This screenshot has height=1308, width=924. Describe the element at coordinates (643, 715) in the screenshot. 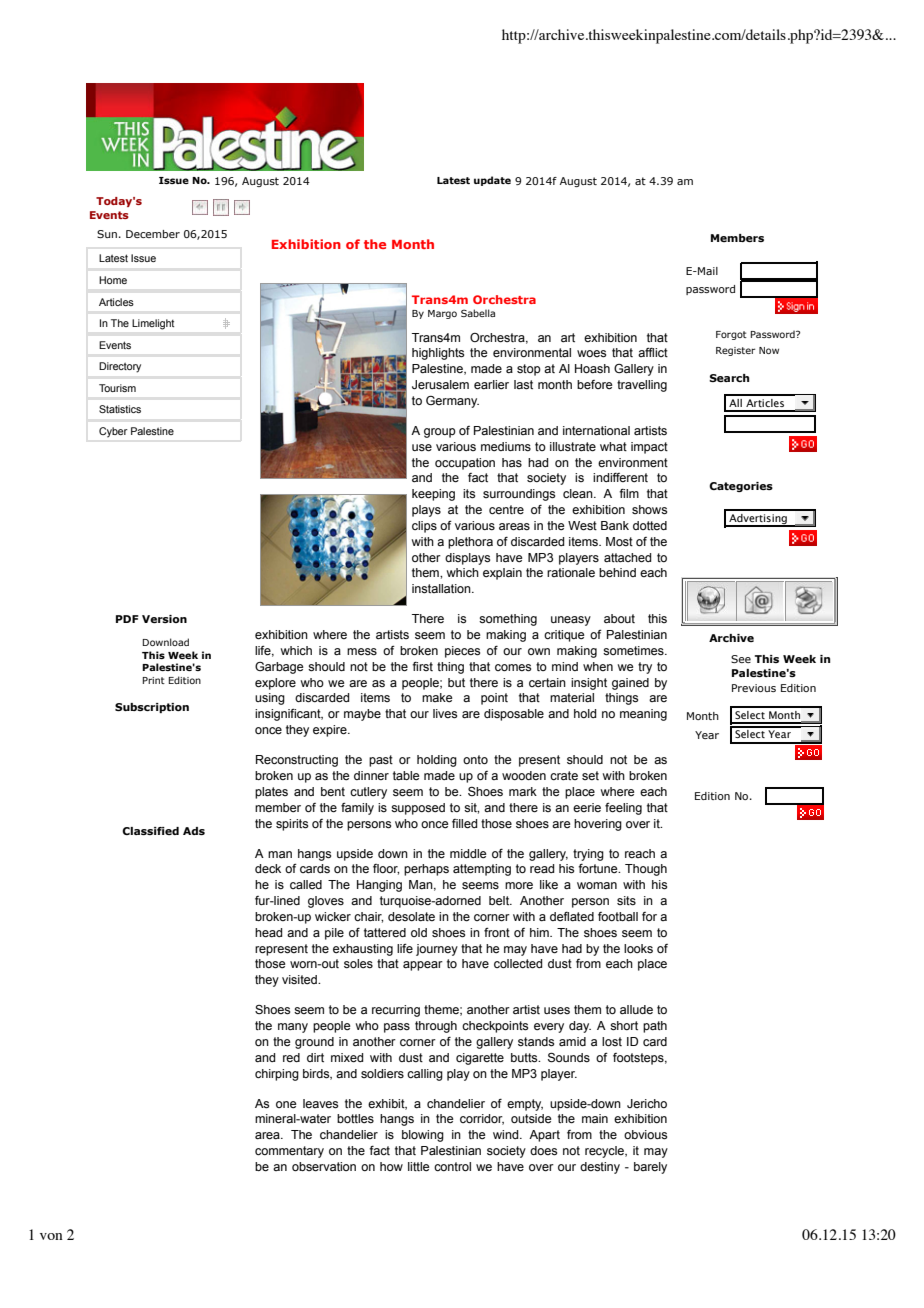

I see `meaning` at that location.
